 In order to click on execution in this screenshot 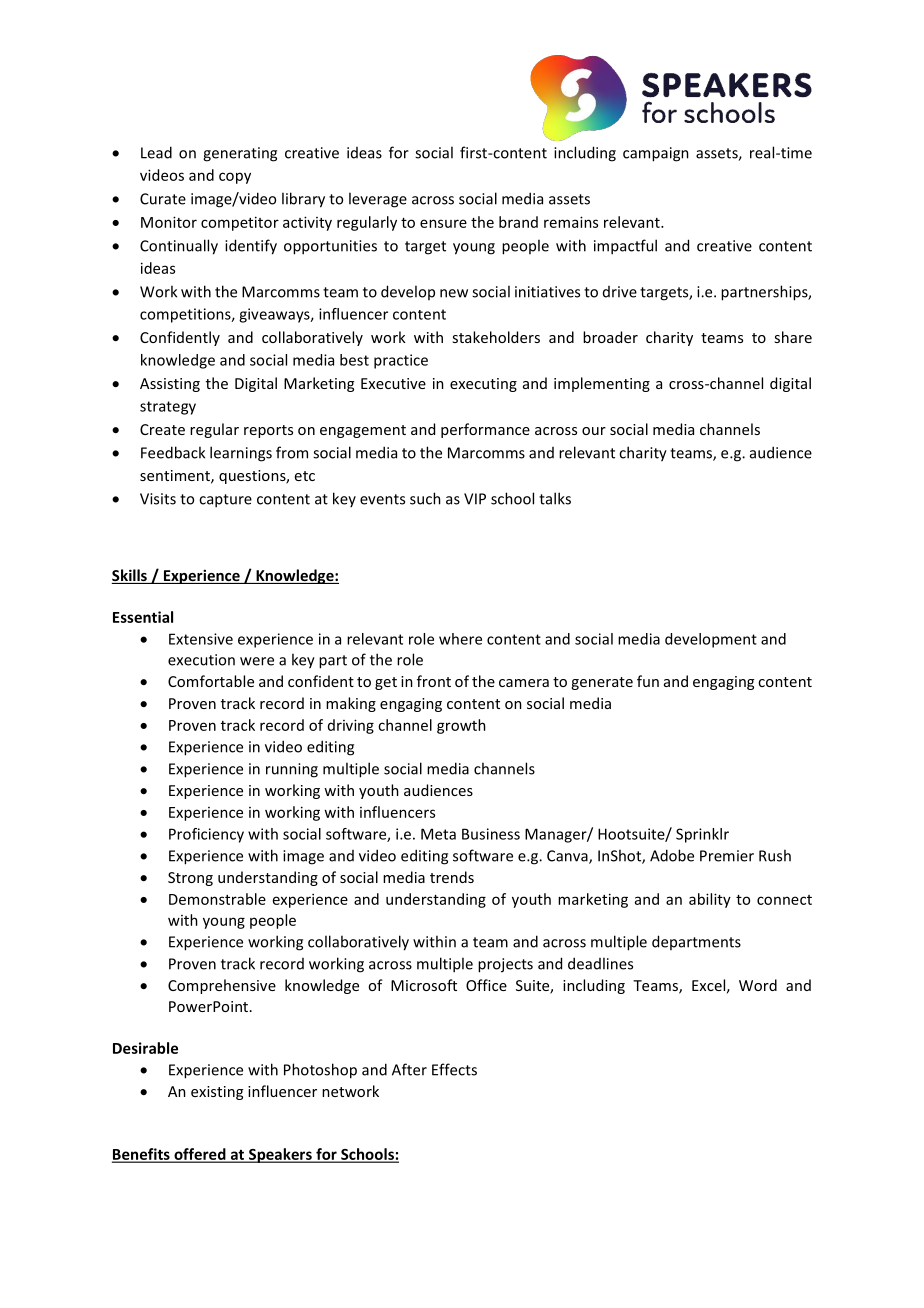, I will do `click(201, 660)`.
